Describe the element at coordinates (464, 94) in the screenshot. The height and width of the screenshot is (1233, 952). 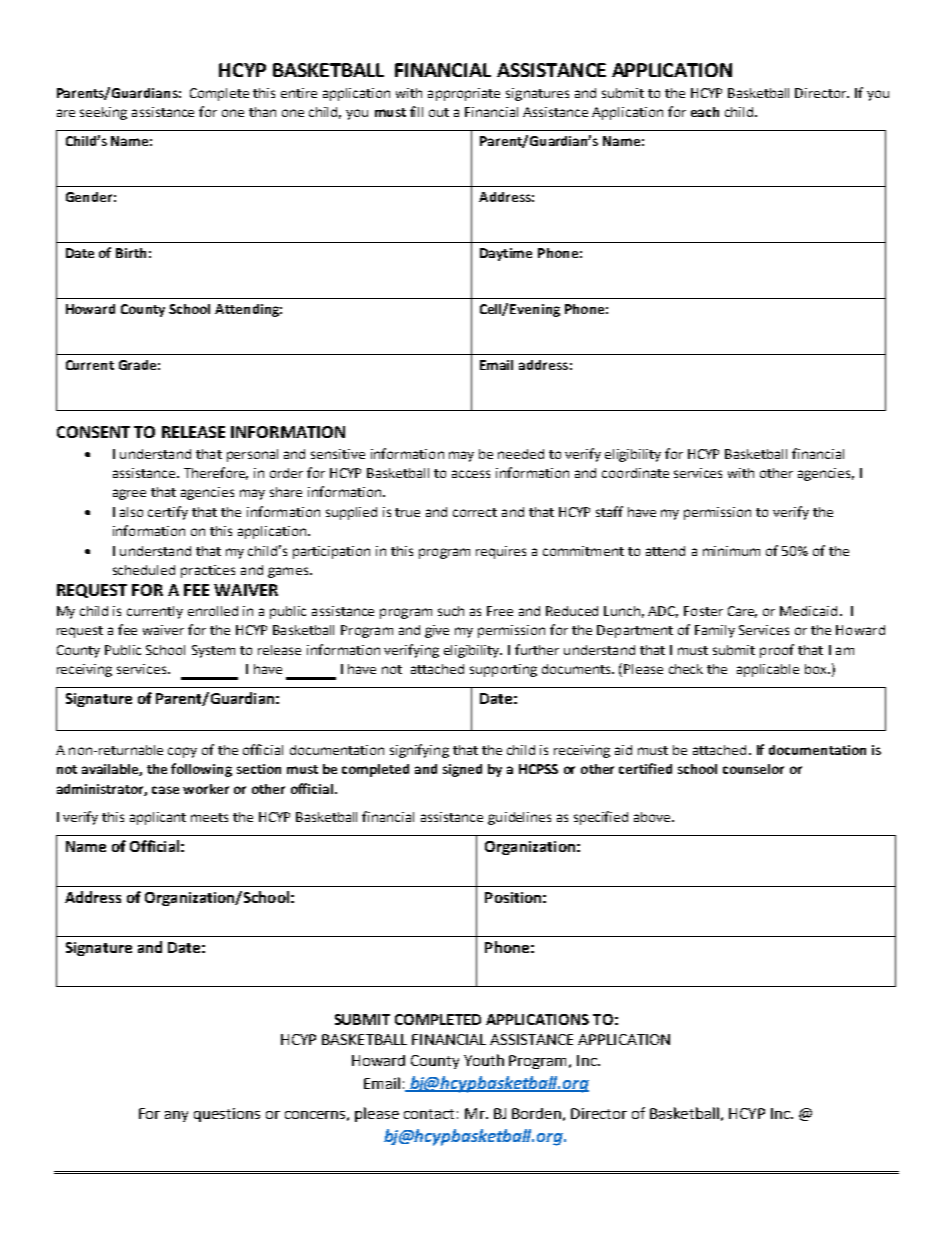
I see `appropriate` at that location.
